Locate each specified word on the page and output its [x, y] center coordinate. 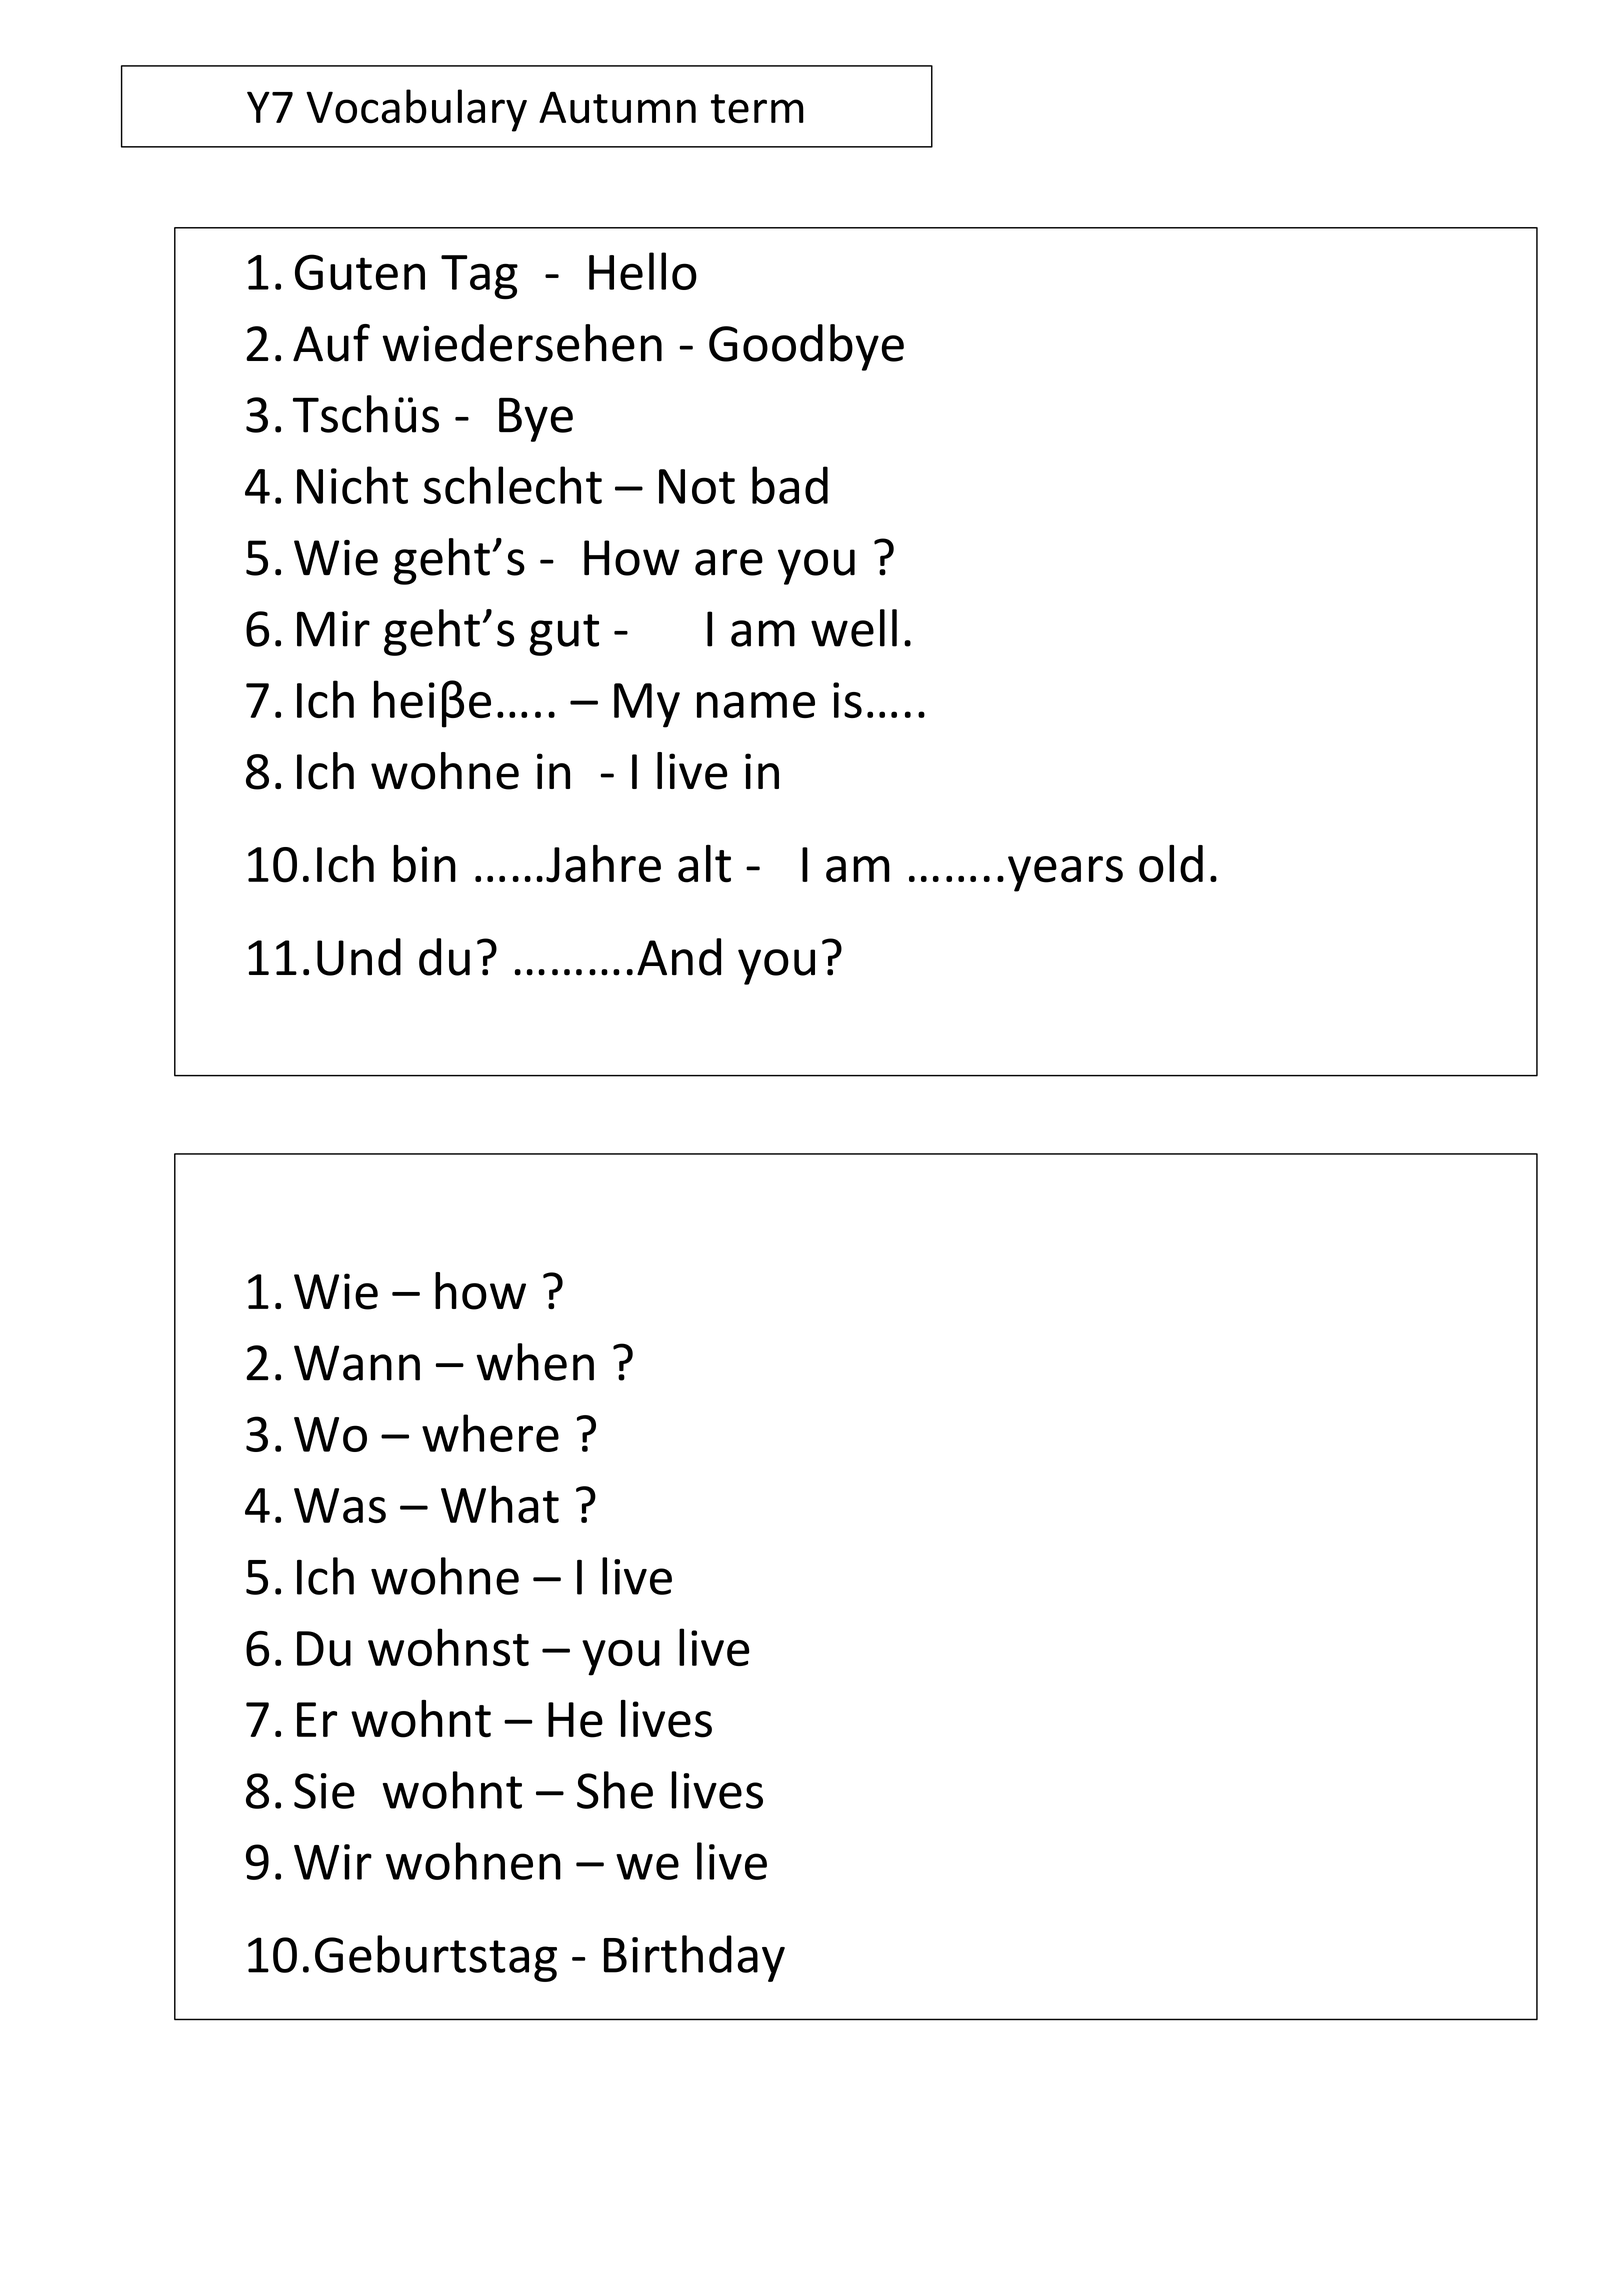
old [1171, 864]
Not [697, 486]
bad [790, 485]
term [757, 109]
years [1065, 874]
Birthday [694, 1958]
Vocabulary [416, 110]
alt [704, 864]
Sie [324, 1791]
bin [424, 864]
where [490, 1433]
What [500, 1504]
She [615, 1790]
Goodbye [806, 347]
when [535, 1362]
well [854, 628]
